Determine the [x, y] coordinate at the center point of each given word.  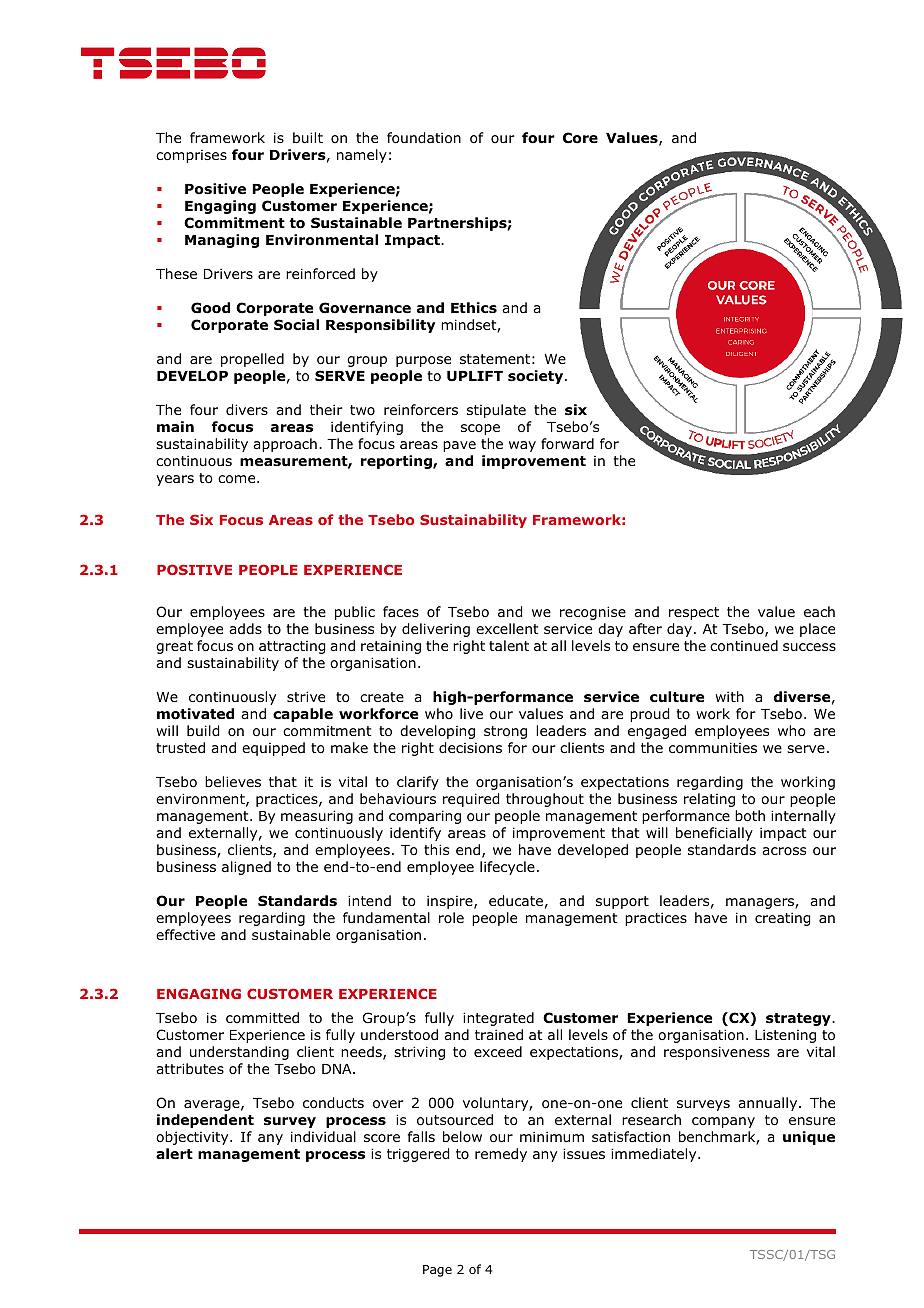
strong [505, 732]
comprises [191, 156]
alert [174, 1153]
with [729, 696]
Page [437, 1271]
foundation [424, 138]
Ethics [474, 308]
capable [303, 715]
